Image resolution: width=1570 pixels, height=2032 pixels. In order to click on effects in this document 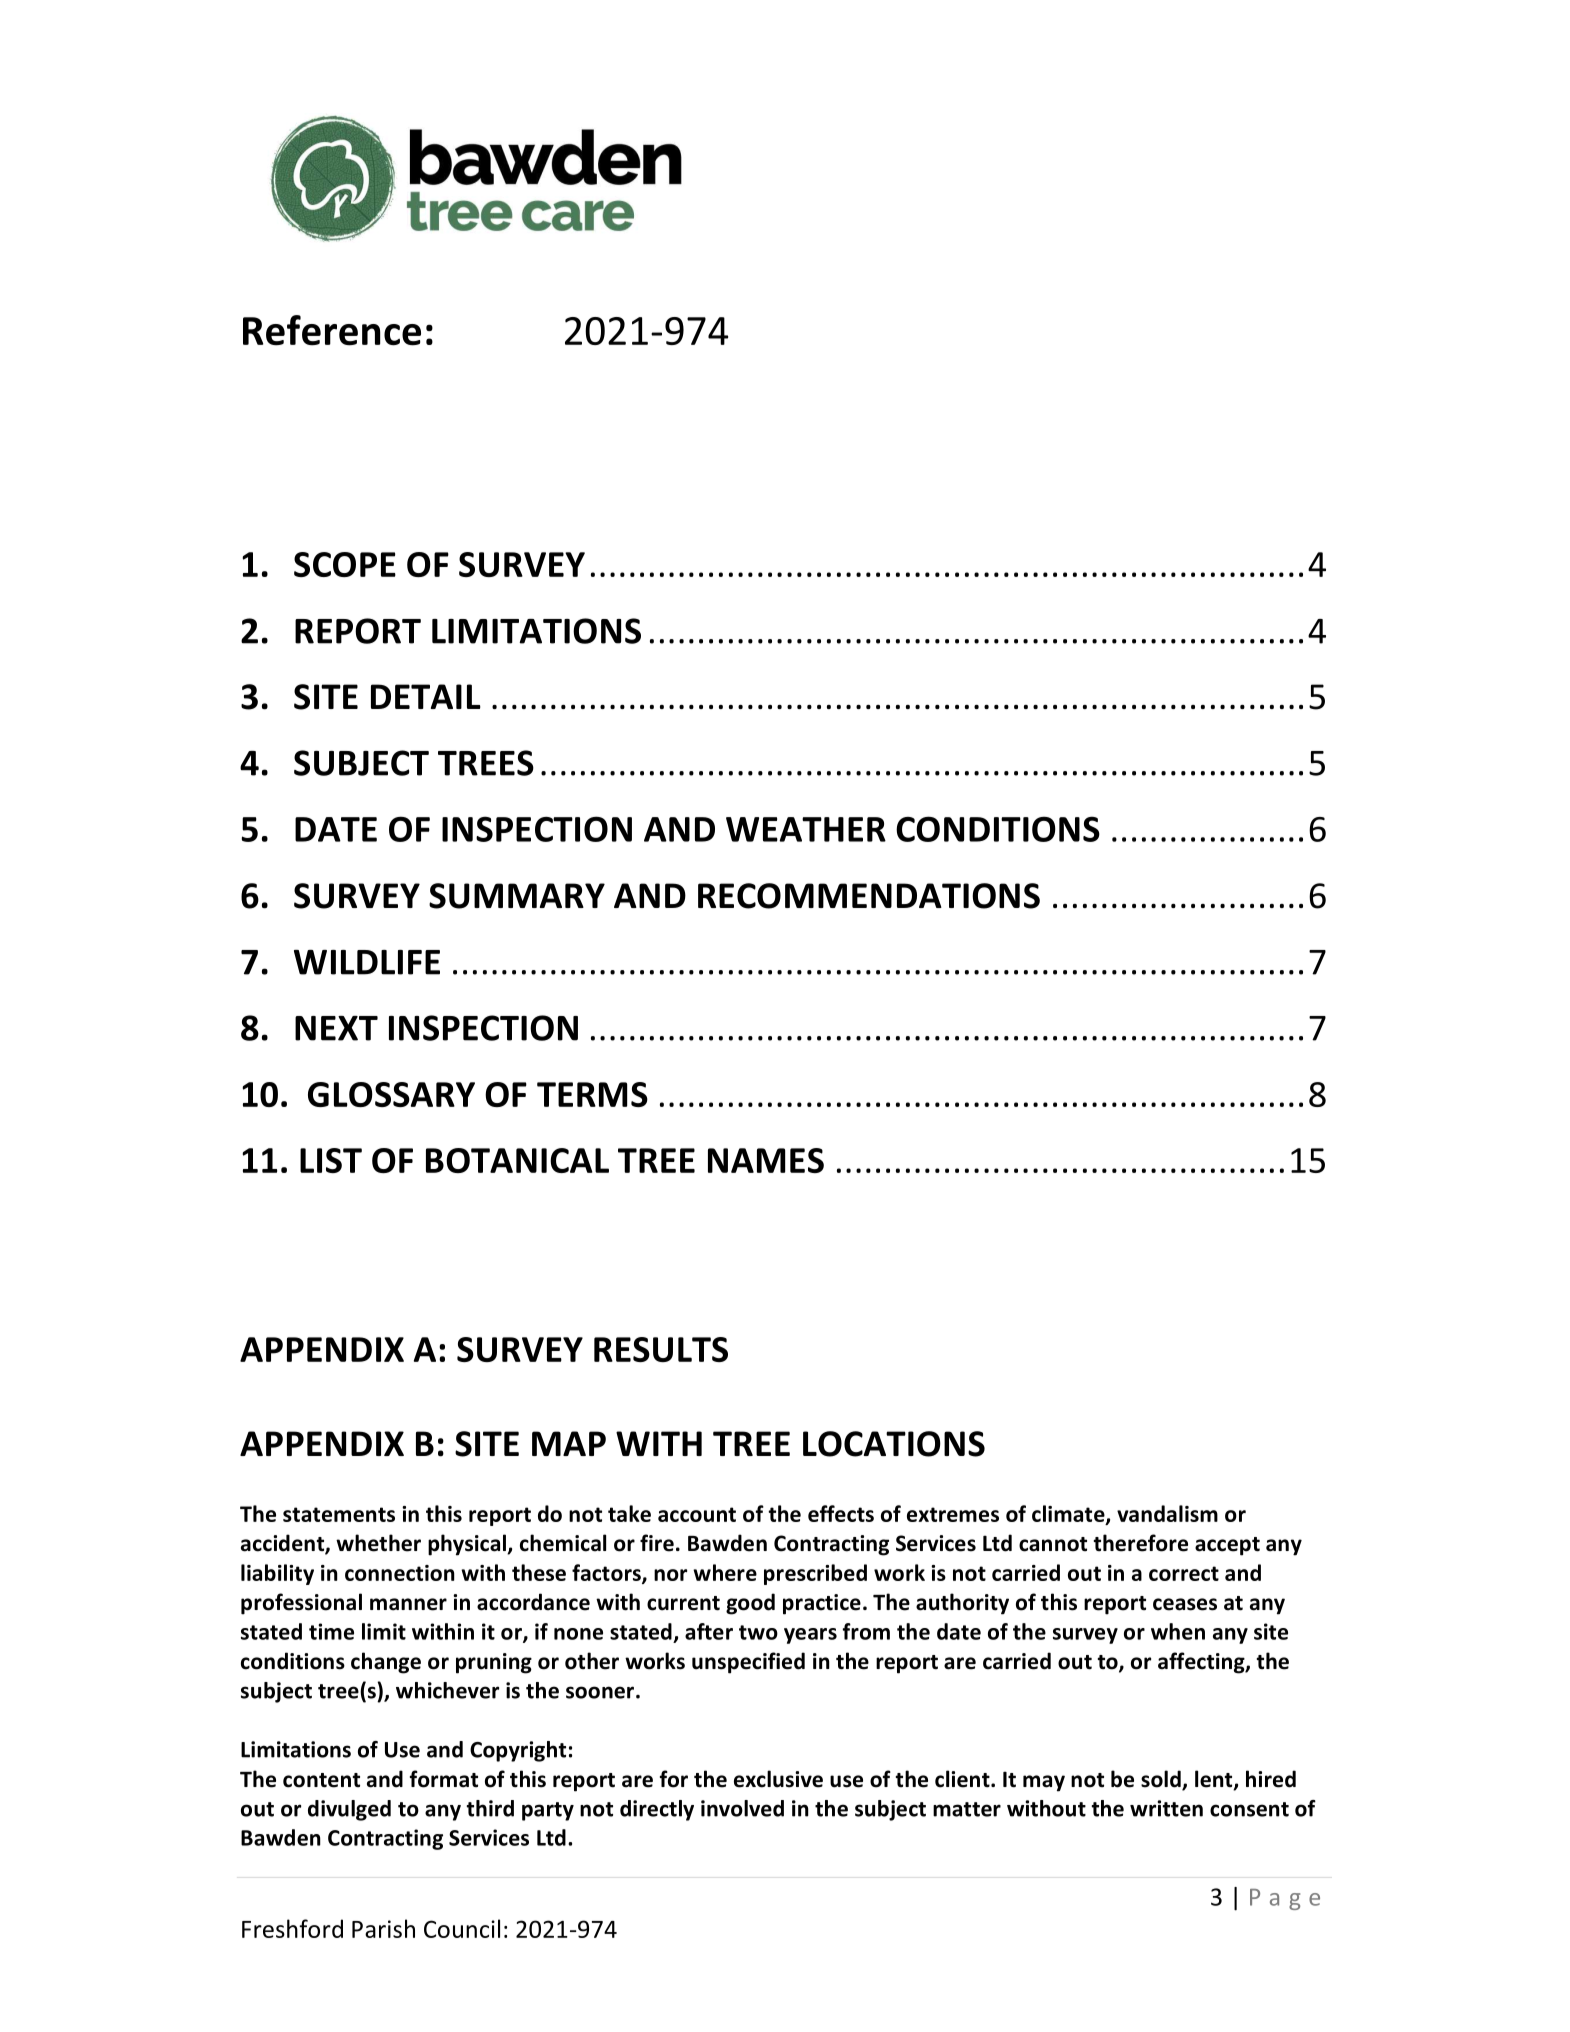, I will do `click(841, 1513)`.
